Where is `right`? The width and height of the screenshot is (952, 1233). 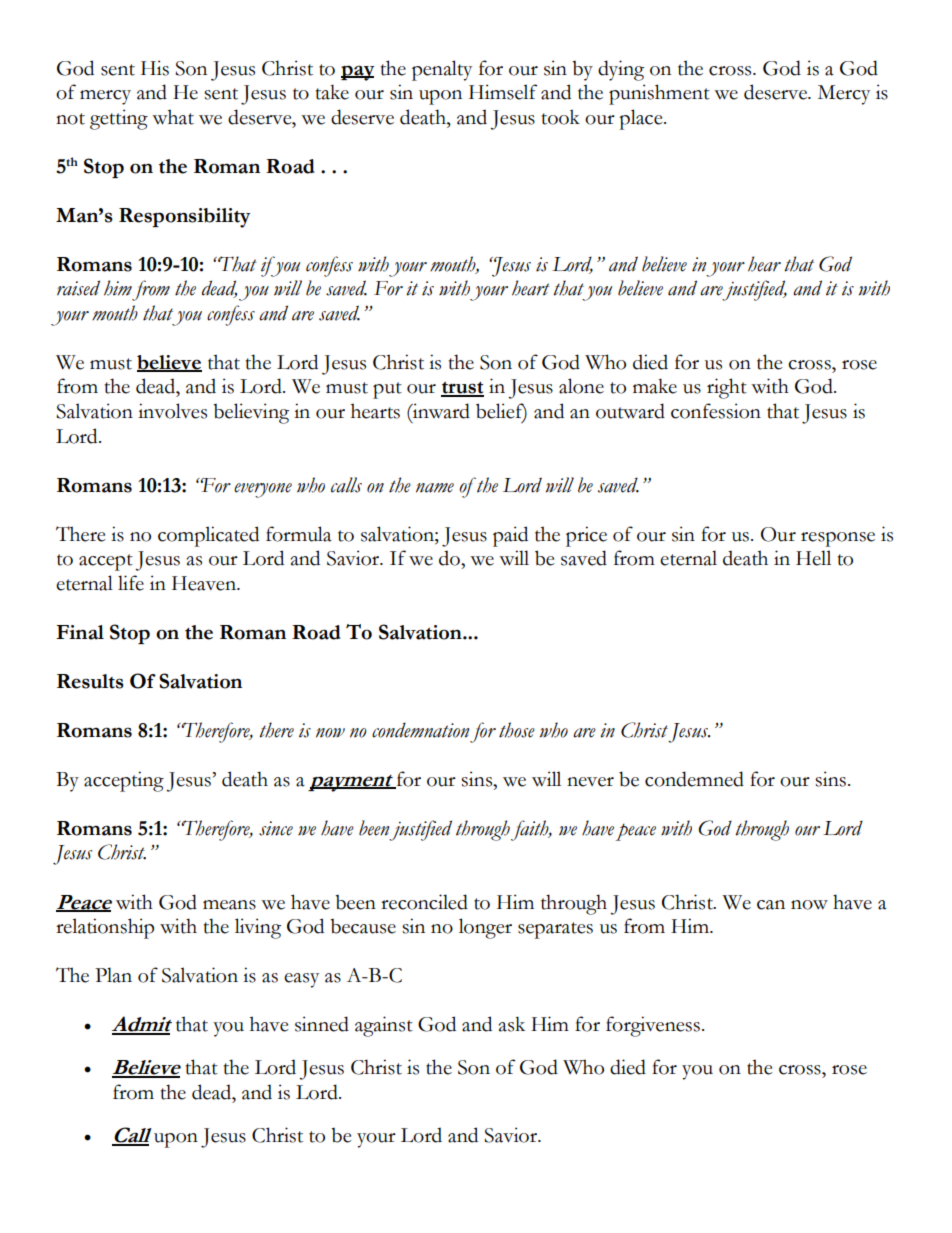
right is located at coordinates (727, 388).
